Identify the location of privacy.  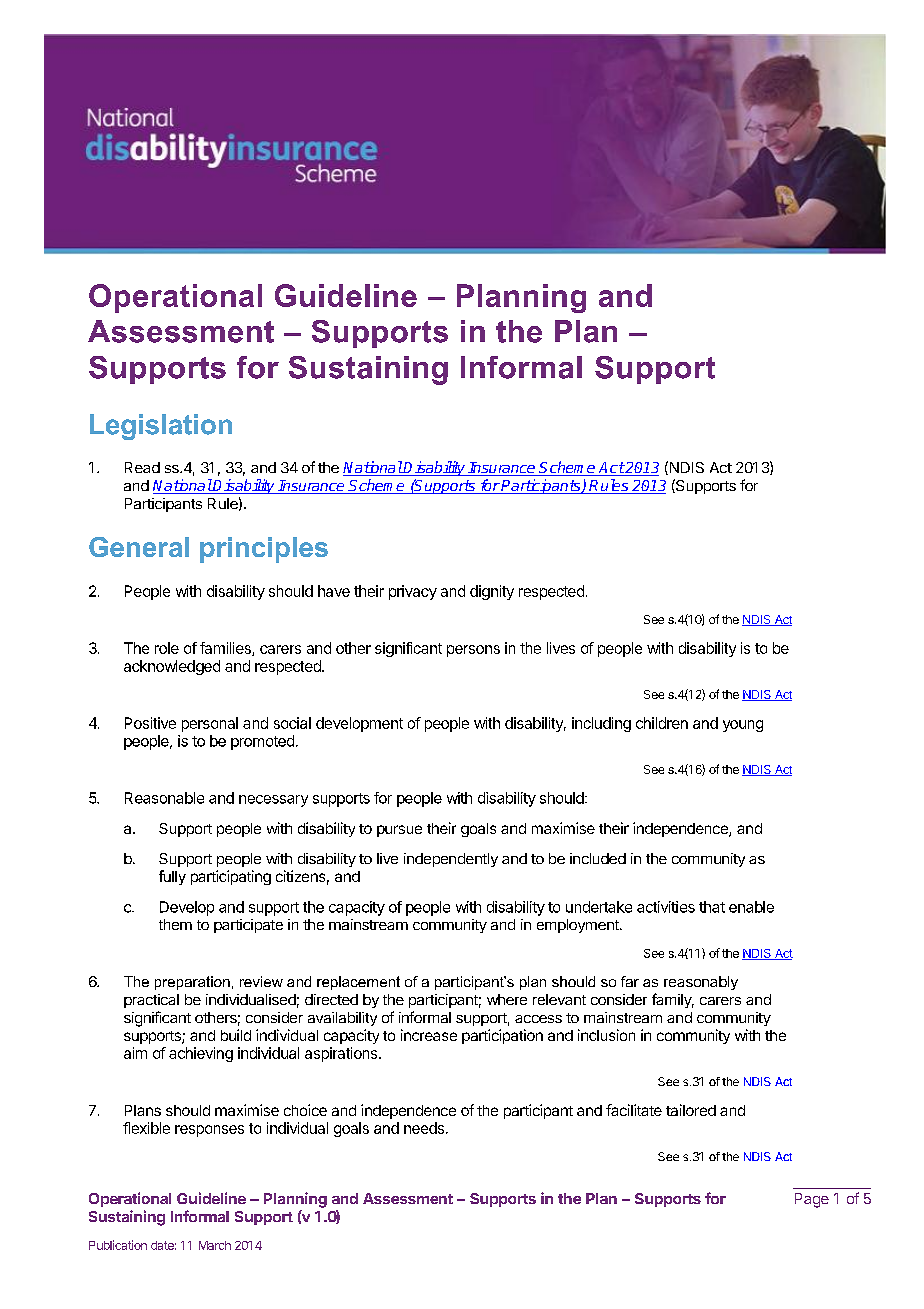
(413, 592).
